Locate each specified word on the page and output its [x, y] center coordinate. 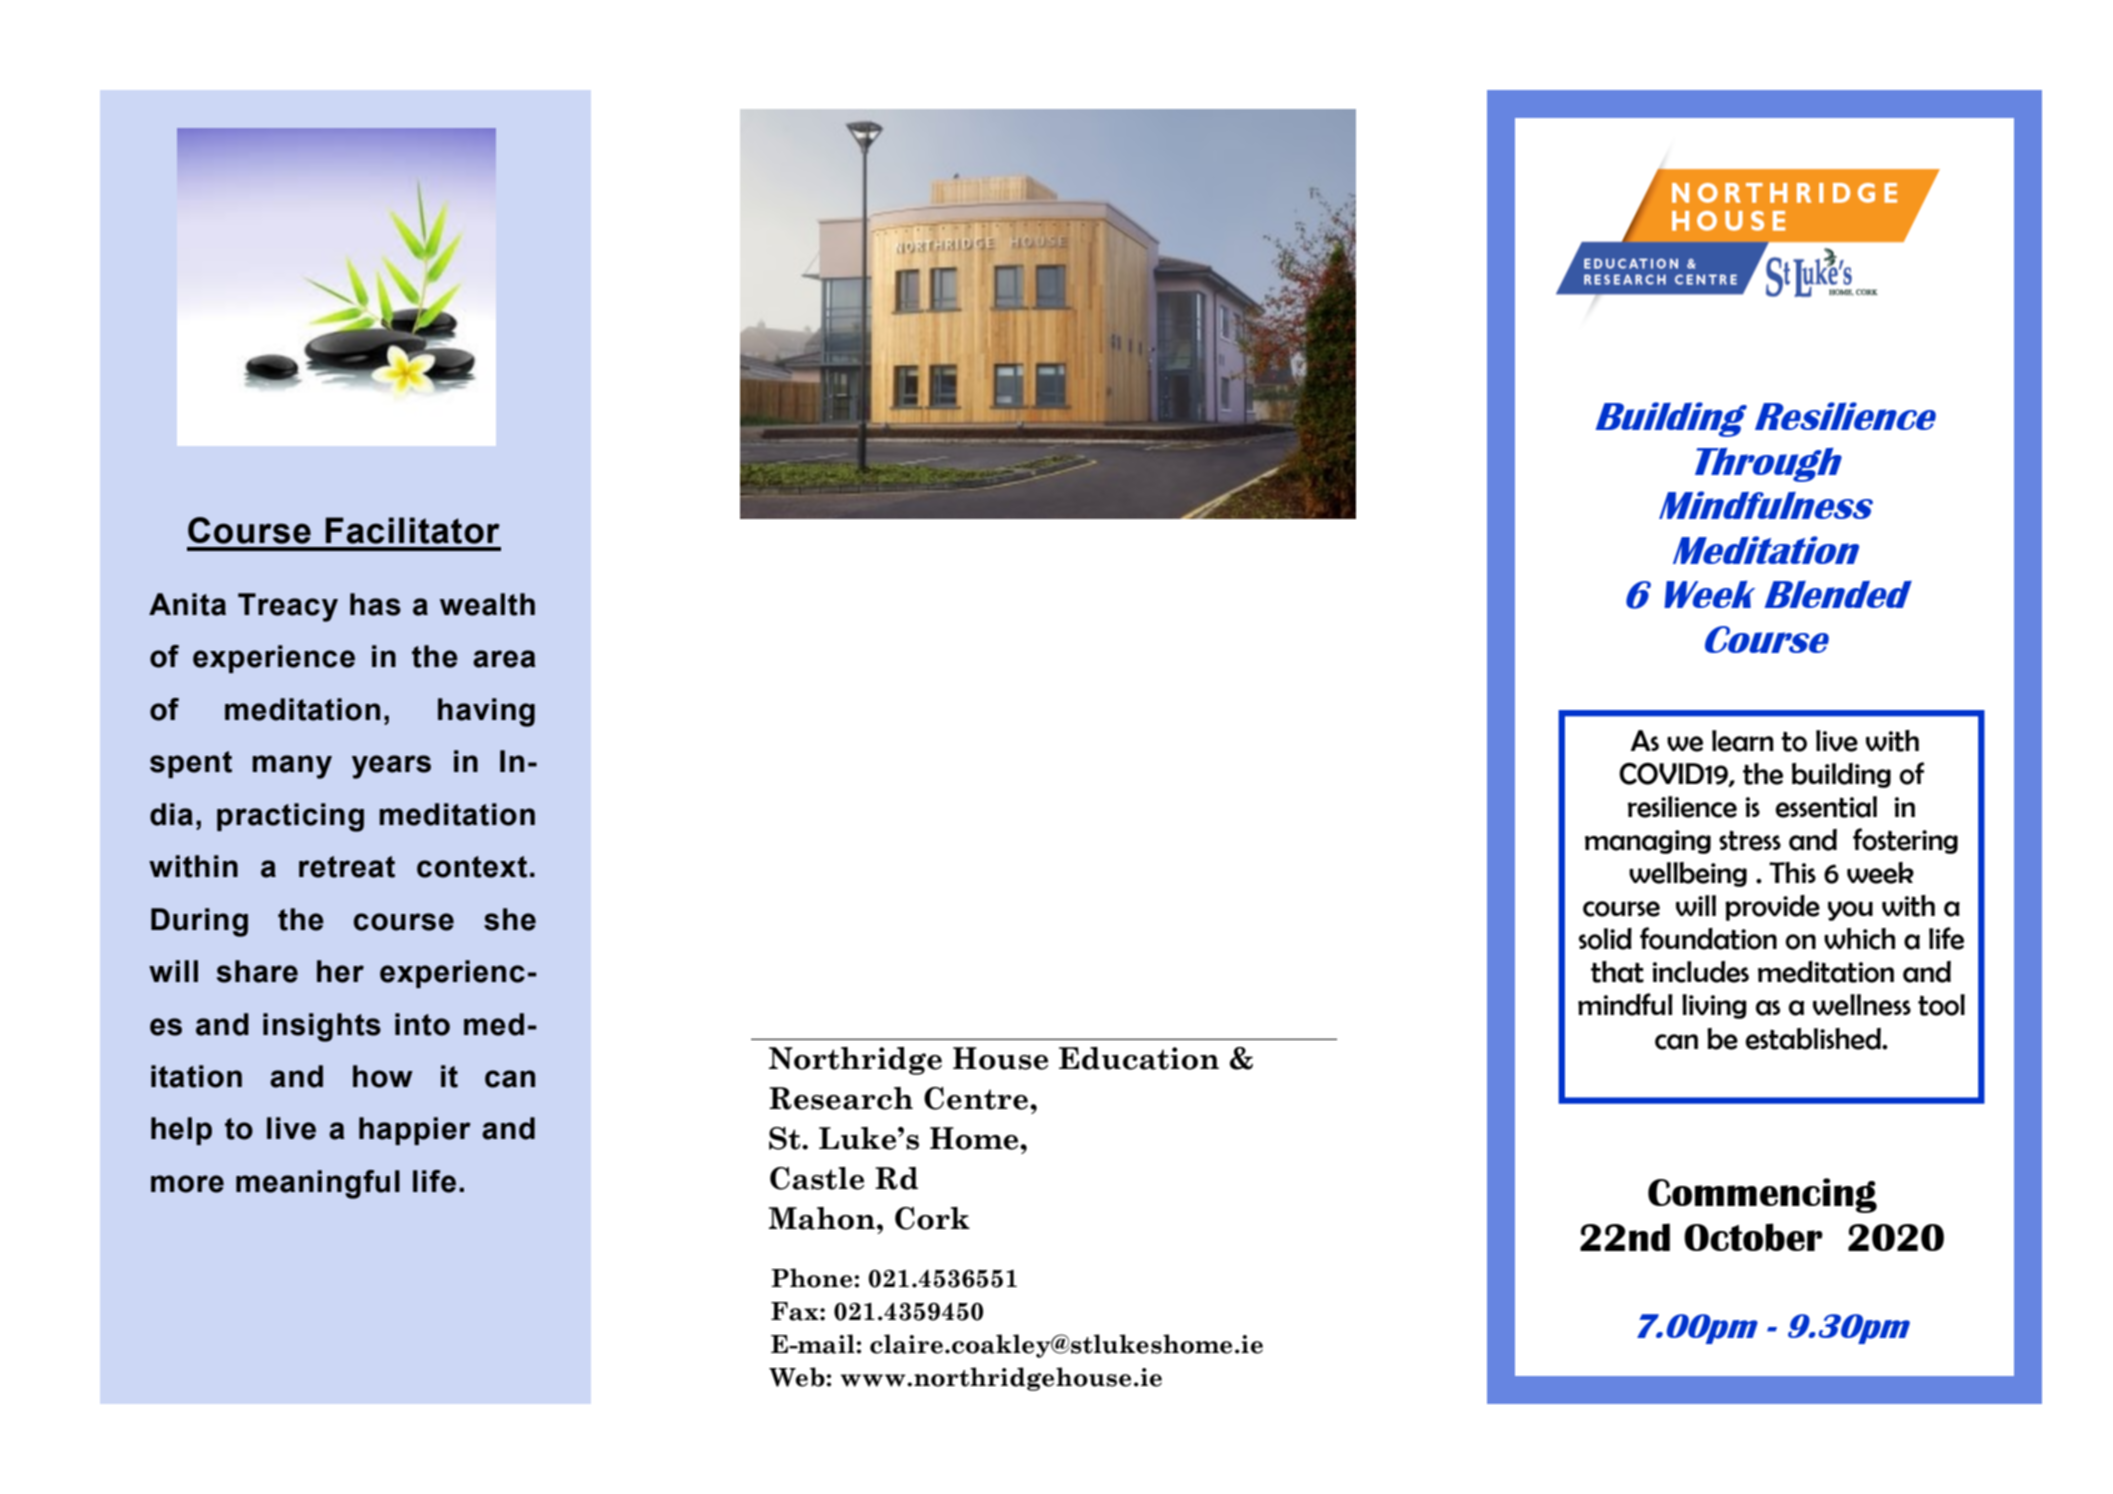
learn [1743, 741]
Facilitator [413, 530]
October [1753, 1237]
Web [798, 1377]
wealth [487, 604]
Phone [813, 1278]
